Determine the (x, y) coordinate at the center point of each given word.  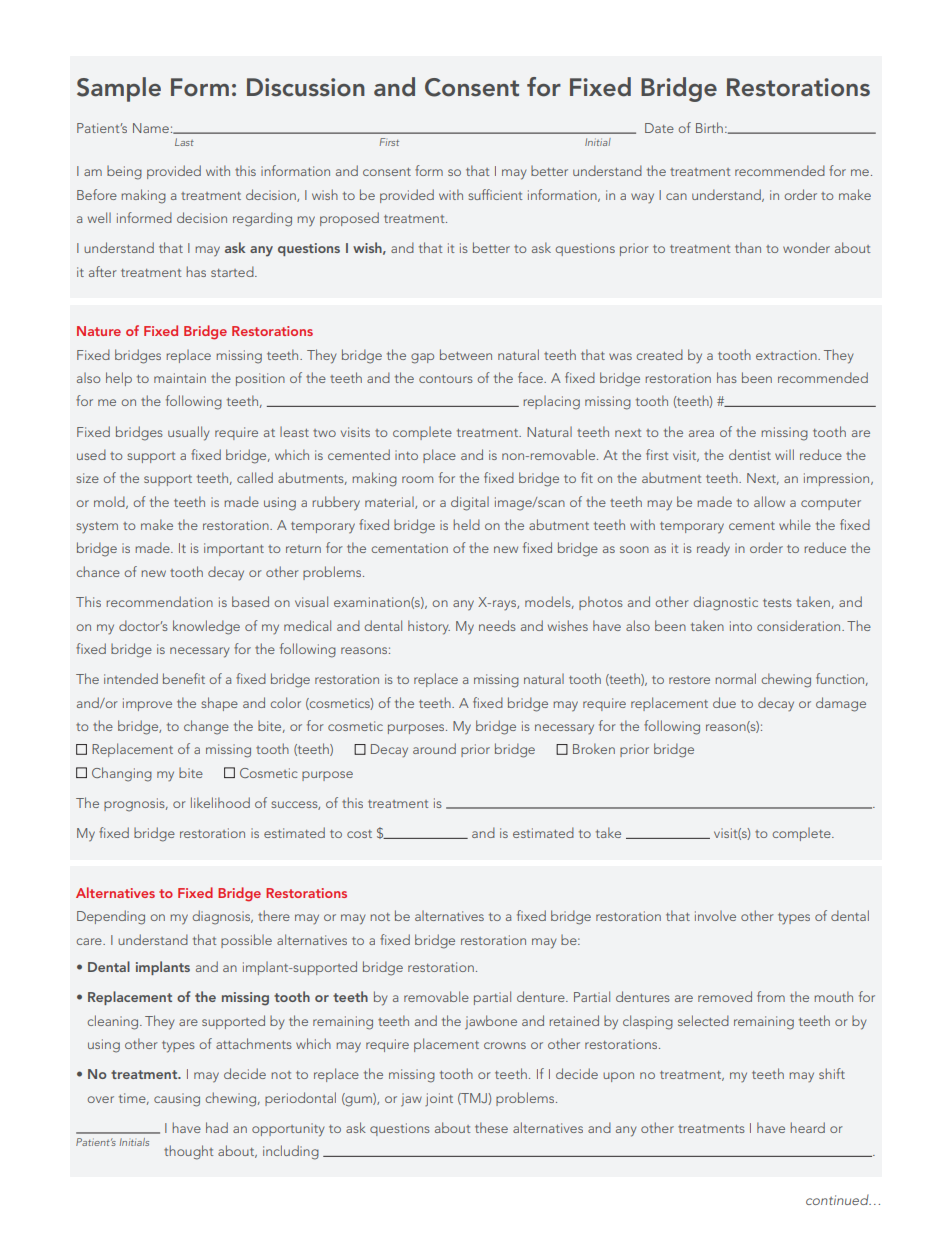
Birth (709, 127)
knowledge (206, 627)
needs (497, 625)
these (491, 1127)
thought (188, 1152)
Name (151, 128)
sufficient (495, 194)
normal (735, 678)
